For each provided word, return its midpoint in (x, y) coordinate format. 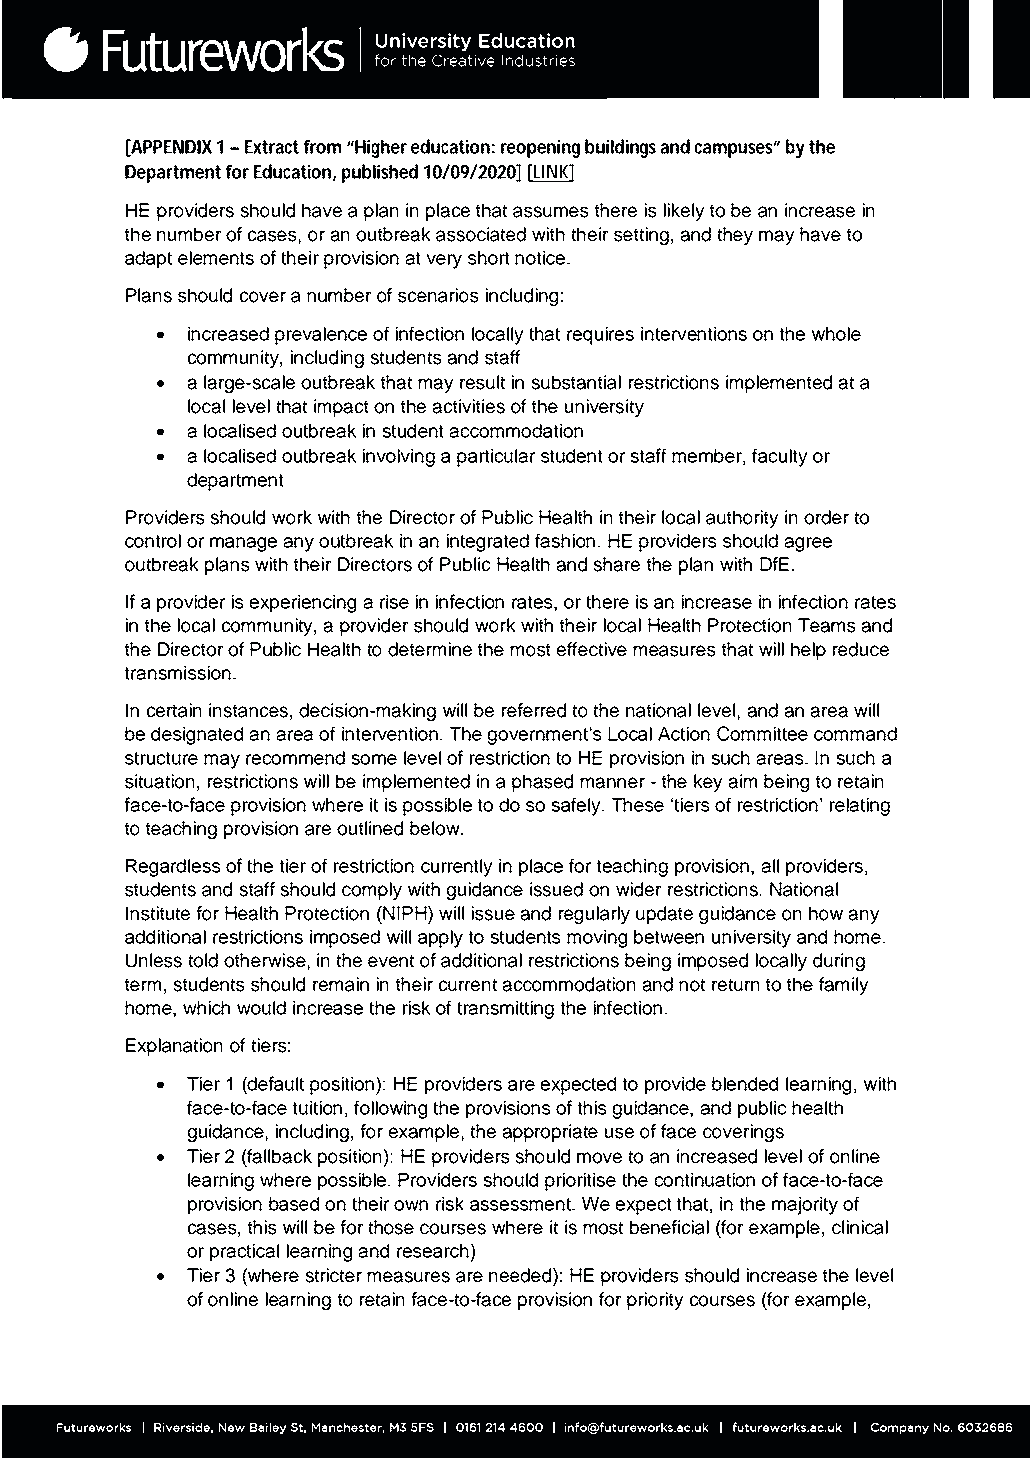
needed (521, 1275)
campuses (733, 150)
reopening (540, 149)
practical (244, 1253)
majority (805, 1206)
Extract (272, 147)
